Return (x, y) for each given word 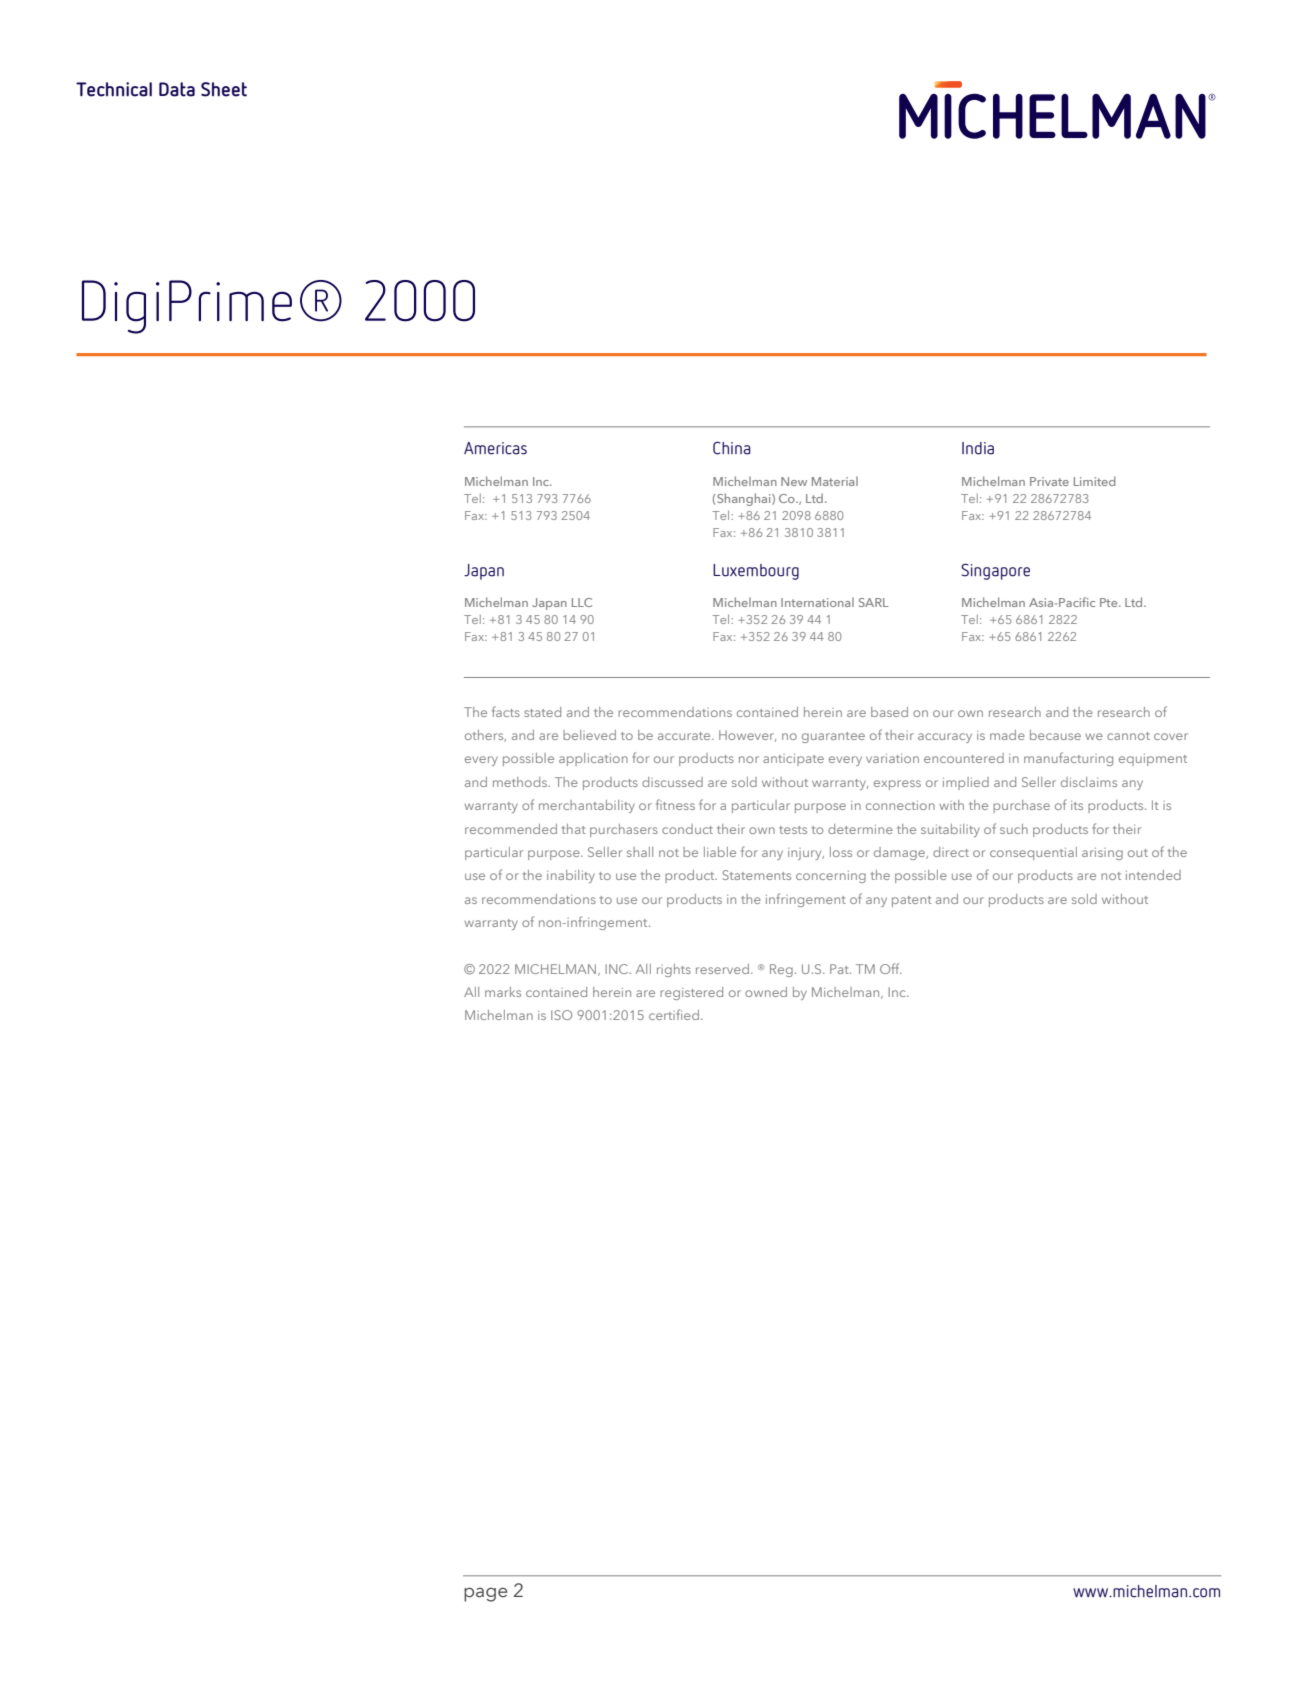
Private (1049, 481)
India (978, 448)
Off (891, 968)
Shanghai (745, 499)
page (485, 1594)
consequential (1033, 853)
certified (674, 1014)
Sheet (224, 89)
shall (640, 852)
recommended (511, 829)
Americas (495, 448)
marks (503, 992)
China (732, 448)
